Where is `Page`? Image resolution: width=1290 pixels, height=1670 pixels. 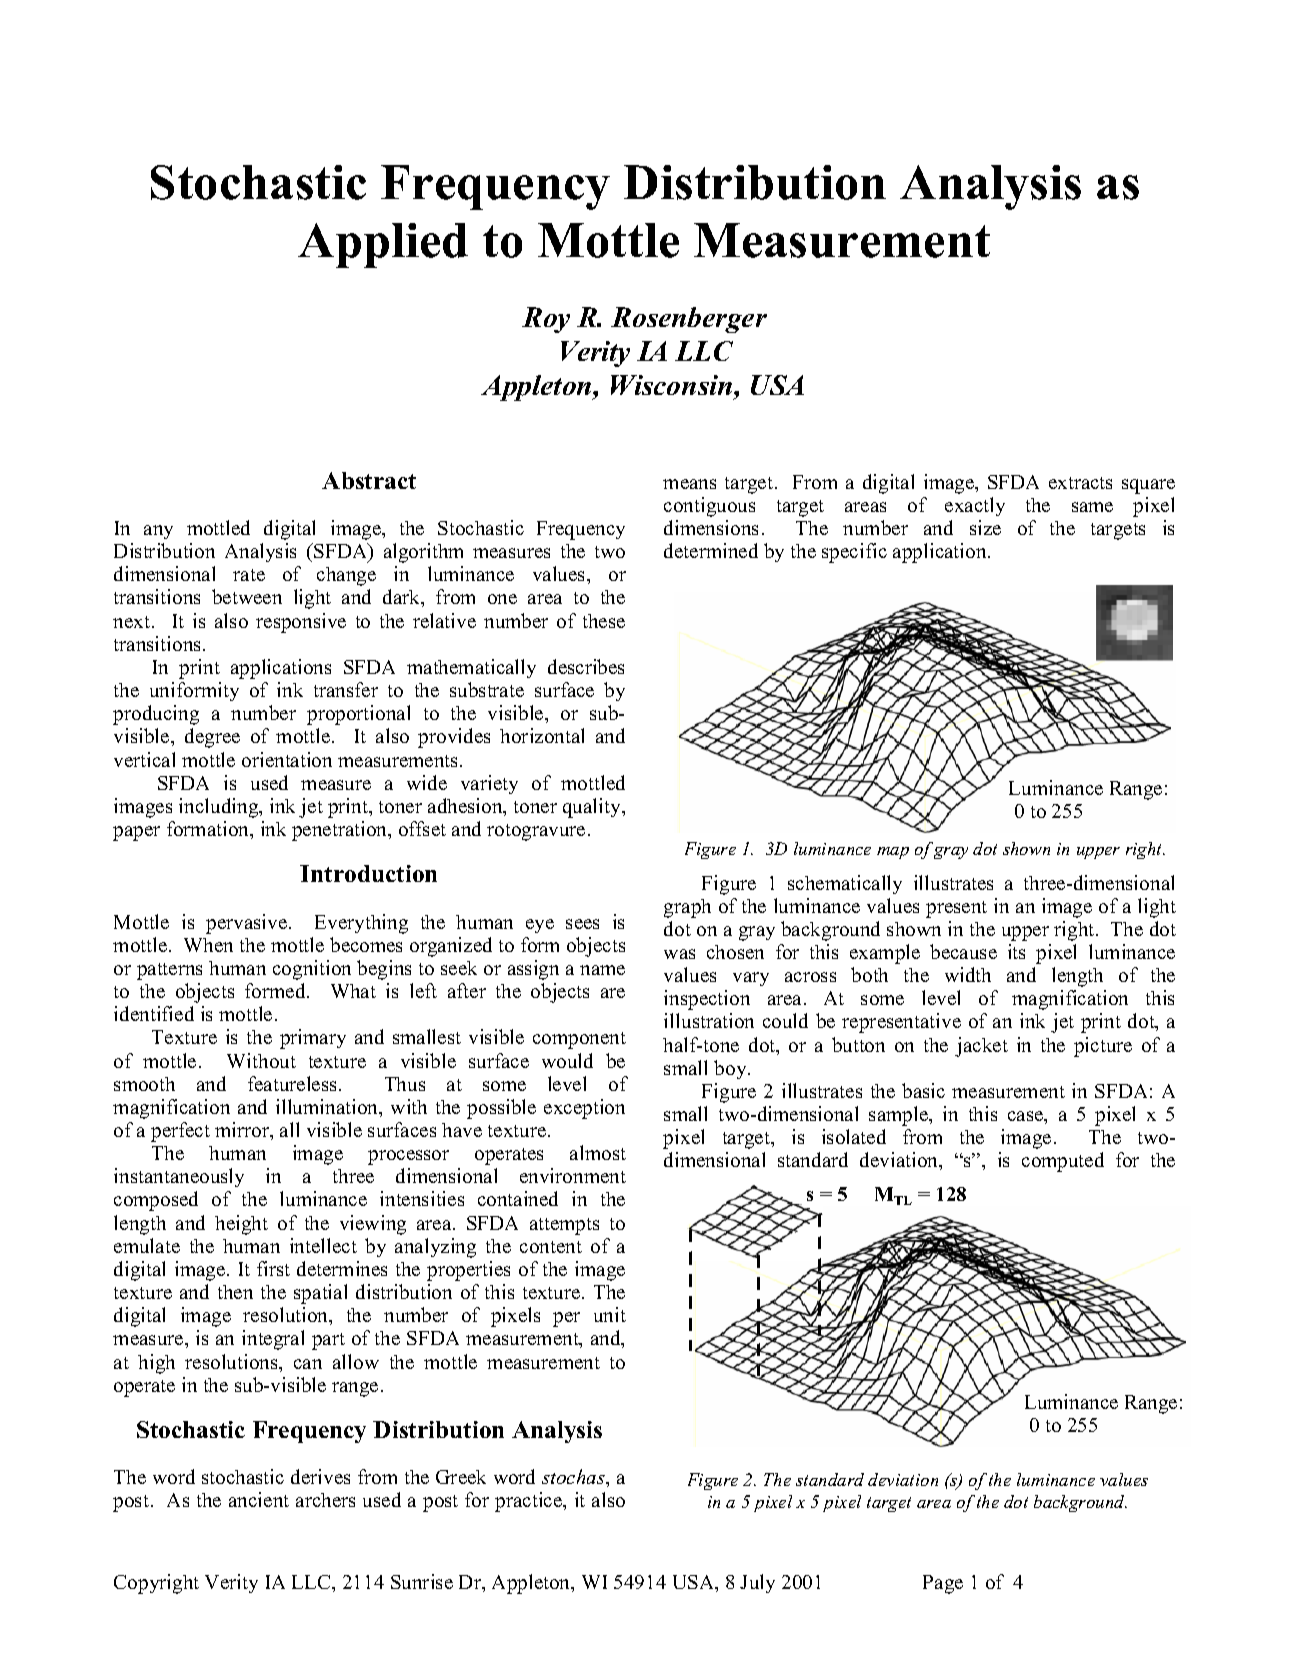 Page is located at coordinates (943, 1584).
